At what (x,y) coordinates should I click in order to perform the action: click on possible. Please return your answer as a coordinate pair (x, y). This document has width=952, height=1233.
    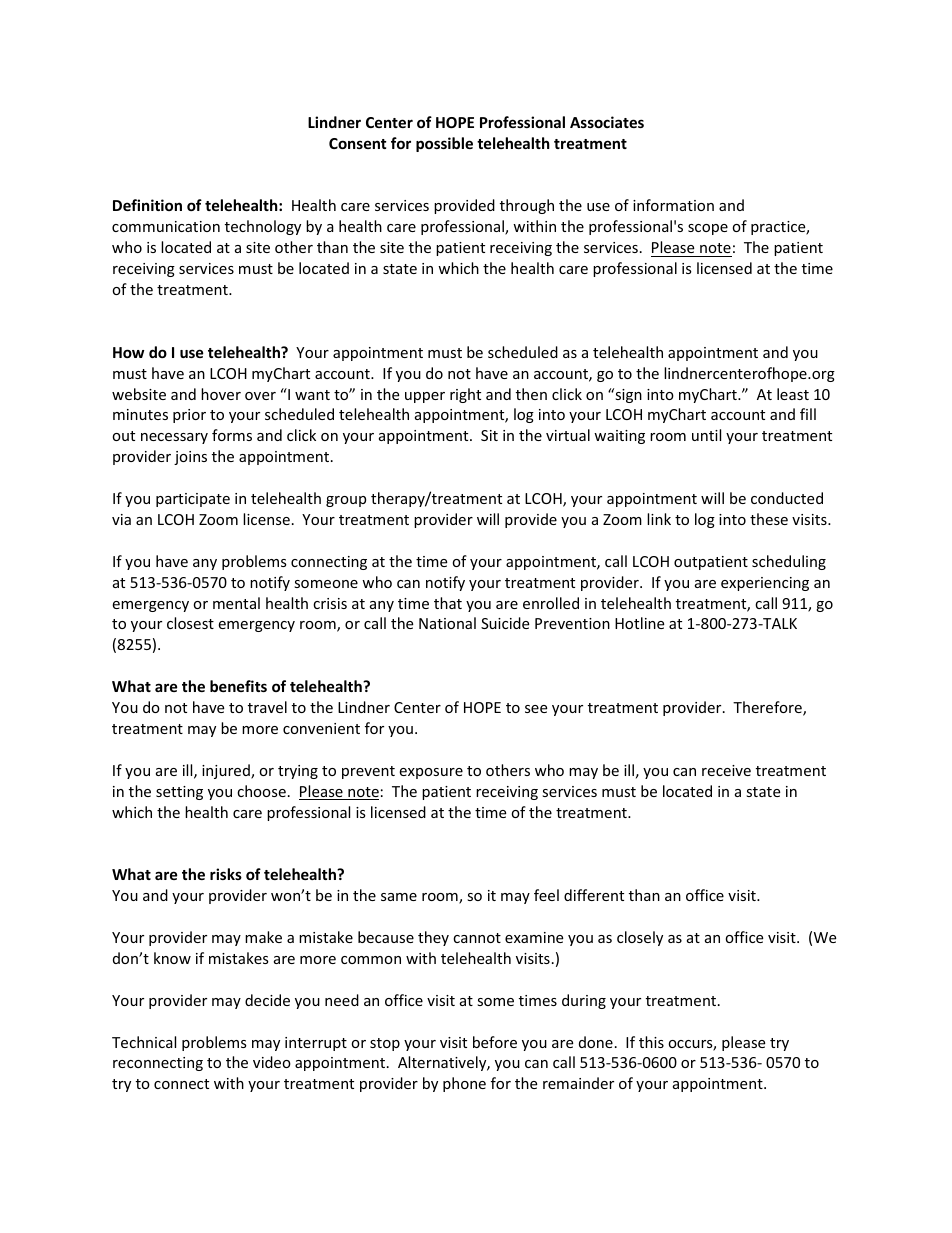
    Looking at the image, I should click on (444, 144).
